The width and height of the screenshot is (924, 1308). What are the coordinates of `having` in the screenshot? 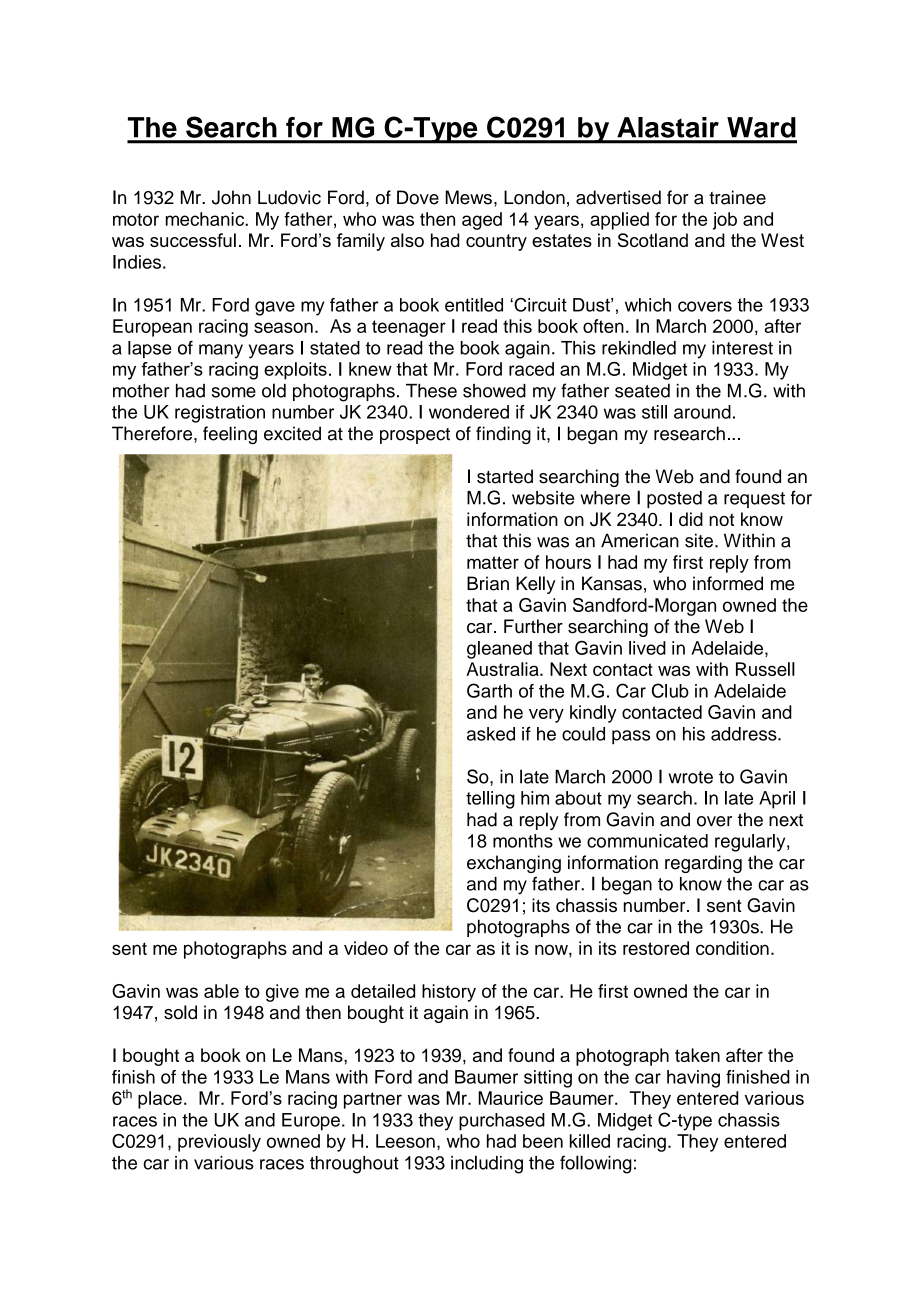 It's located at (693, 1079).
